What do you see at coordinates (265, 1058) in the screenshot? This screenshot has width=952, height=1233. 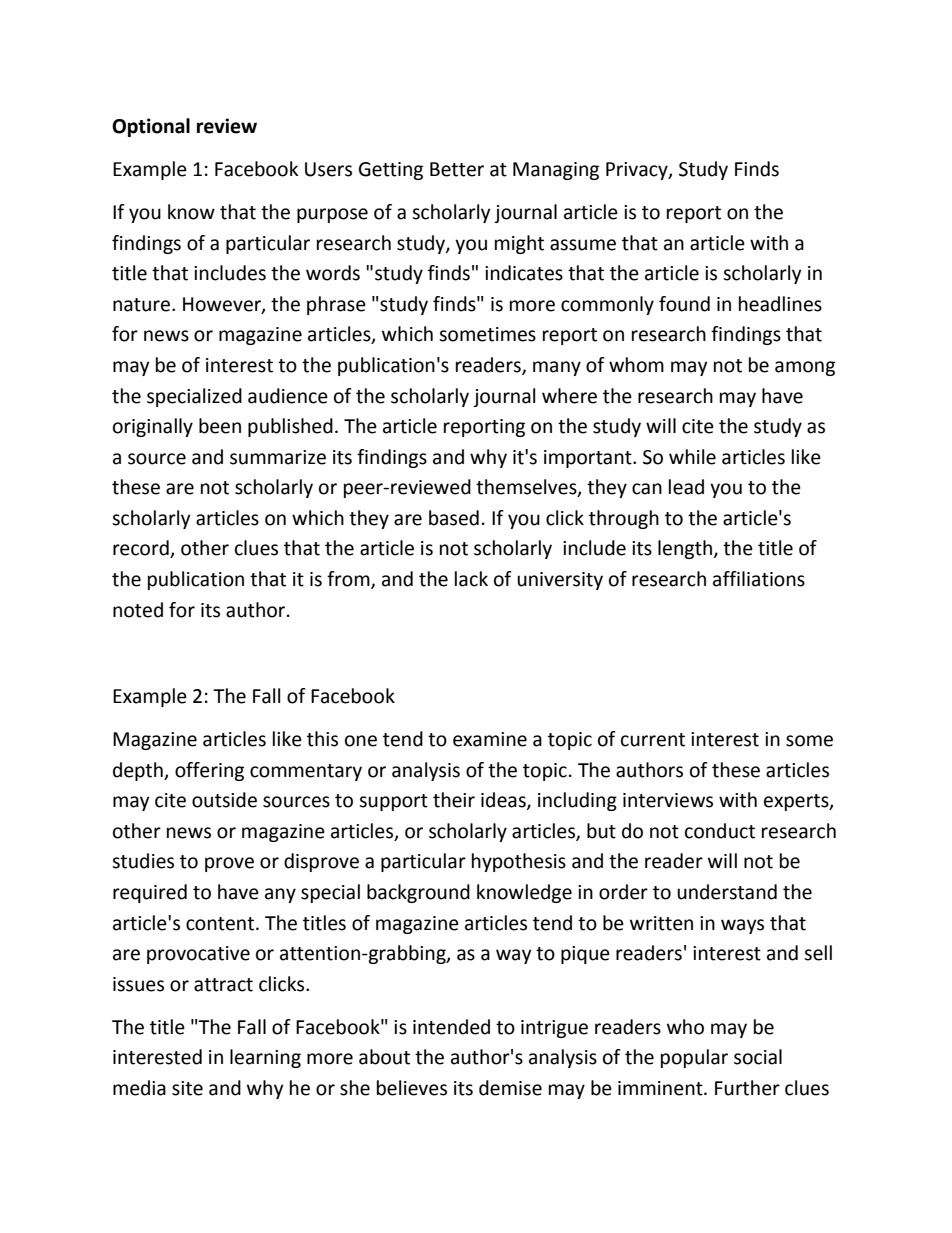 I see `learning` at bounding box center [265, 1058].
